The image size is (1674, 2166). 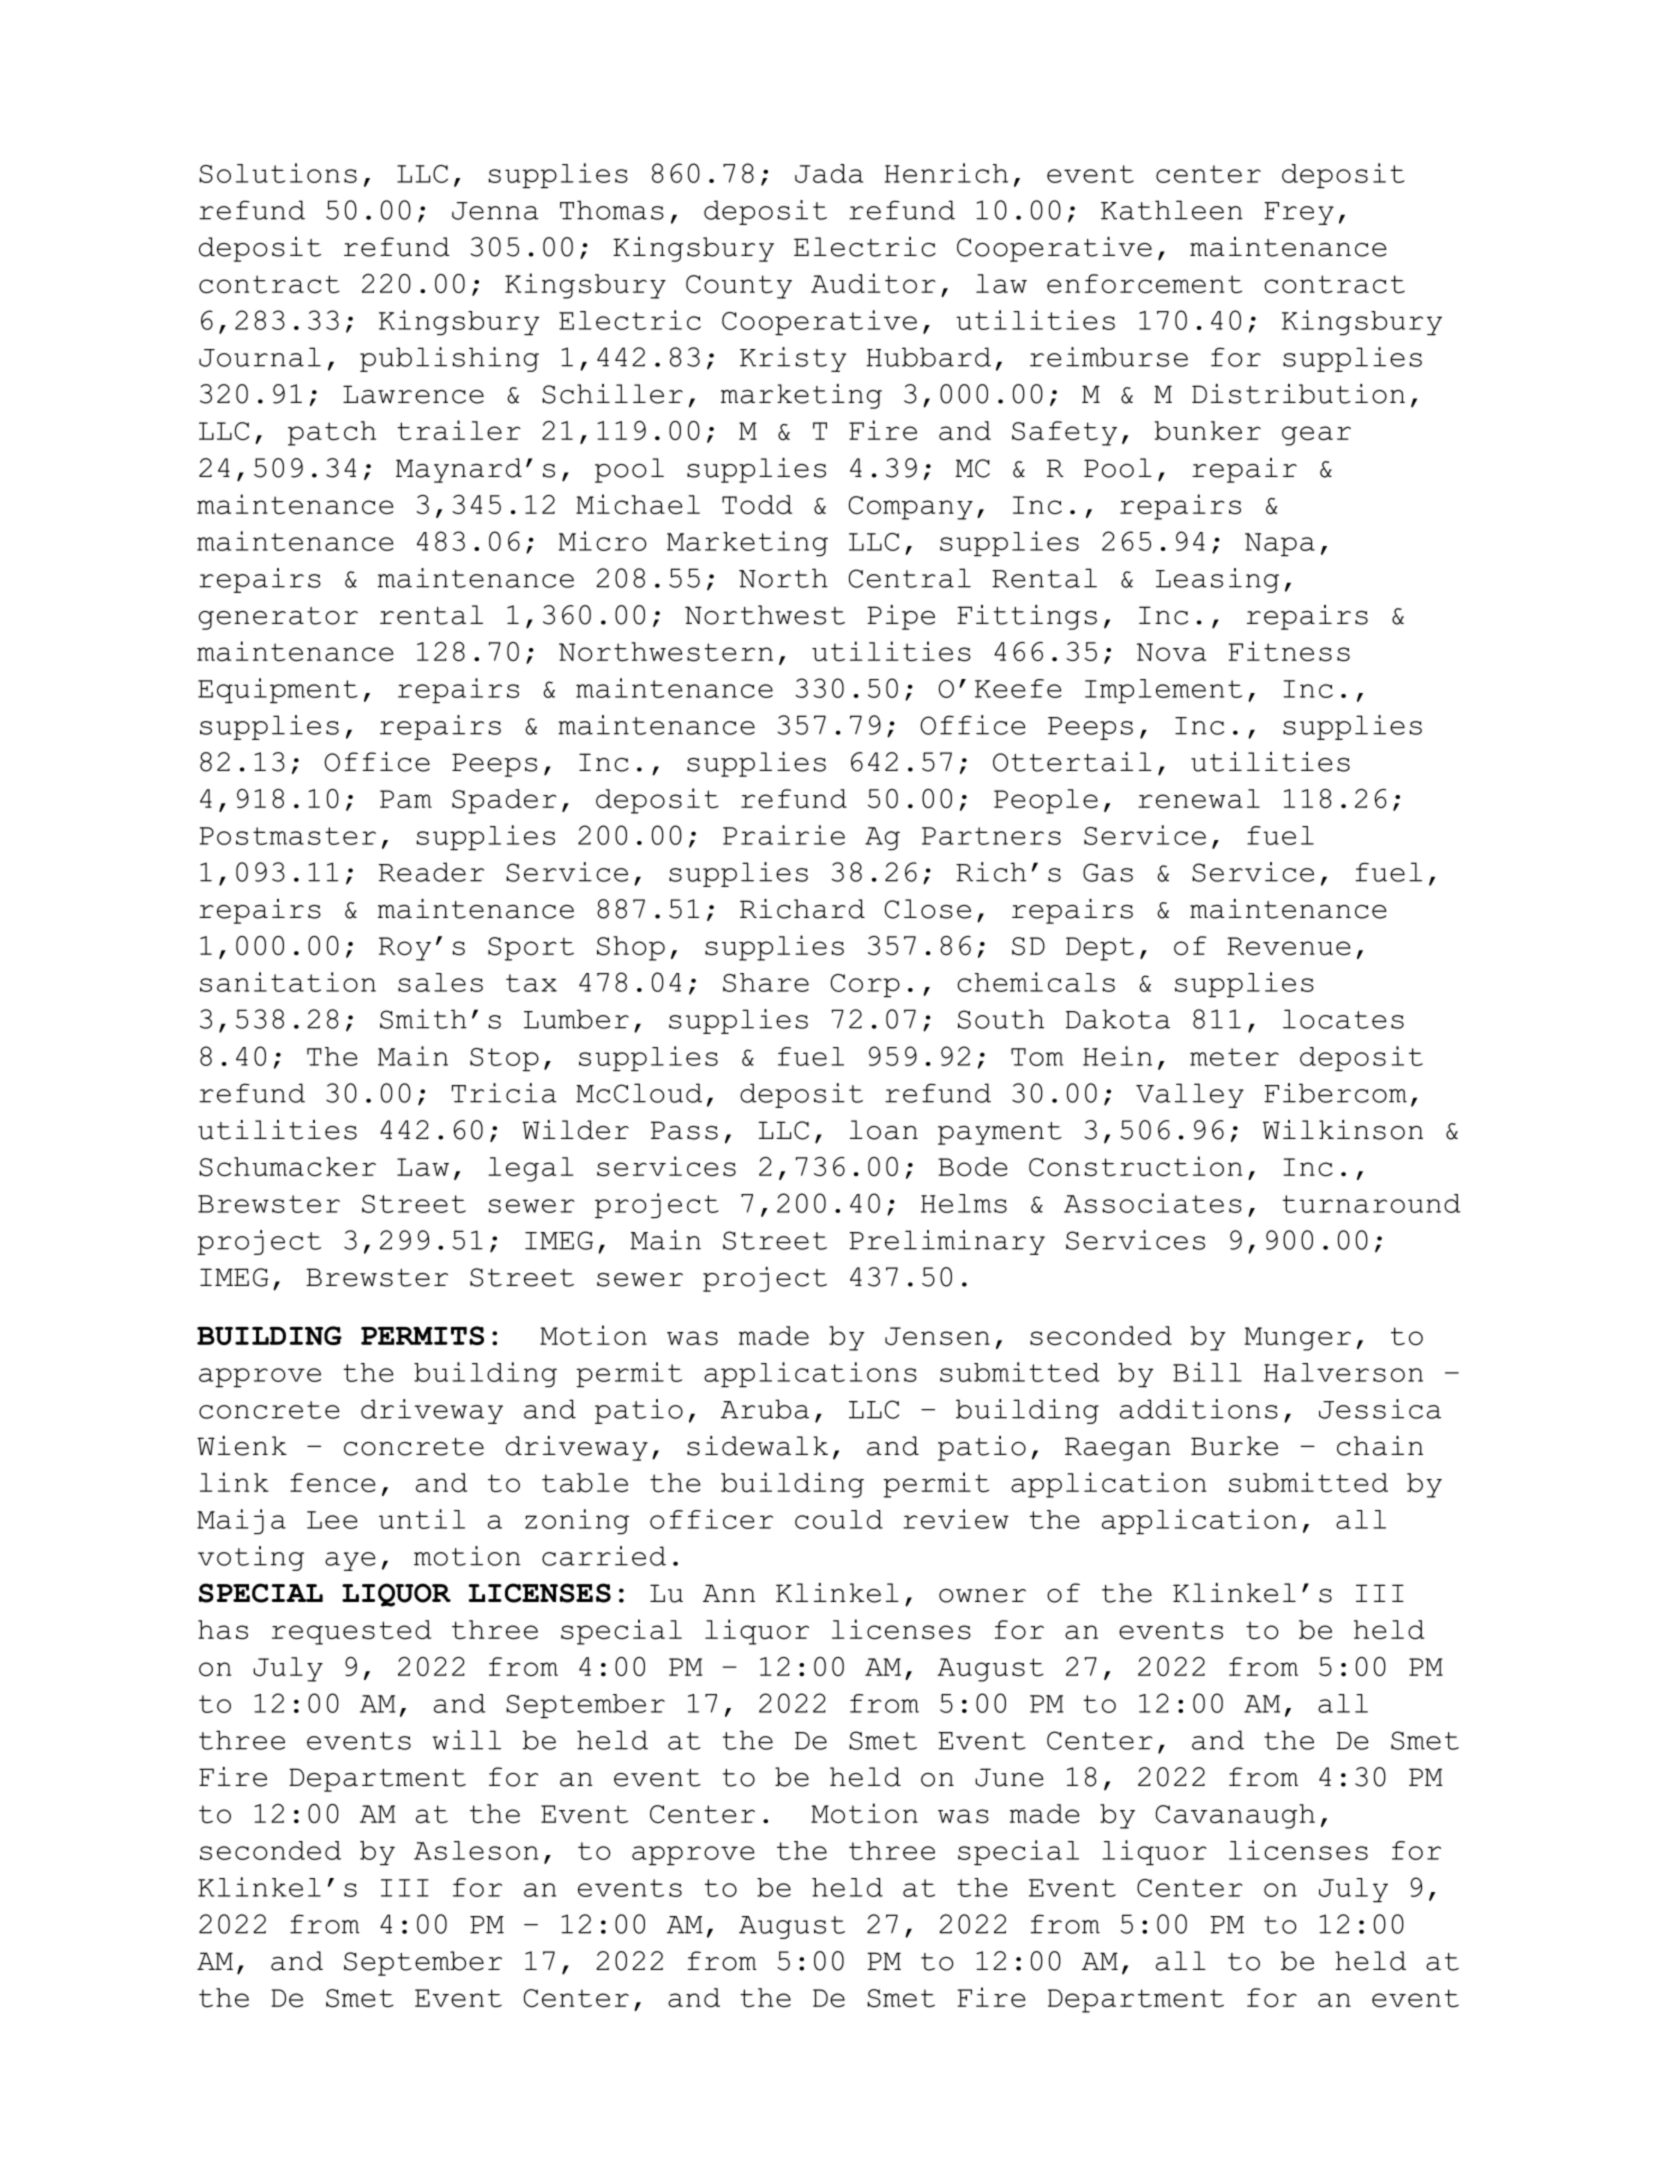 What do you see at coordinates (278, 173) in the screenshot?
I see `Solutions` at bounding box center [278, 173].
